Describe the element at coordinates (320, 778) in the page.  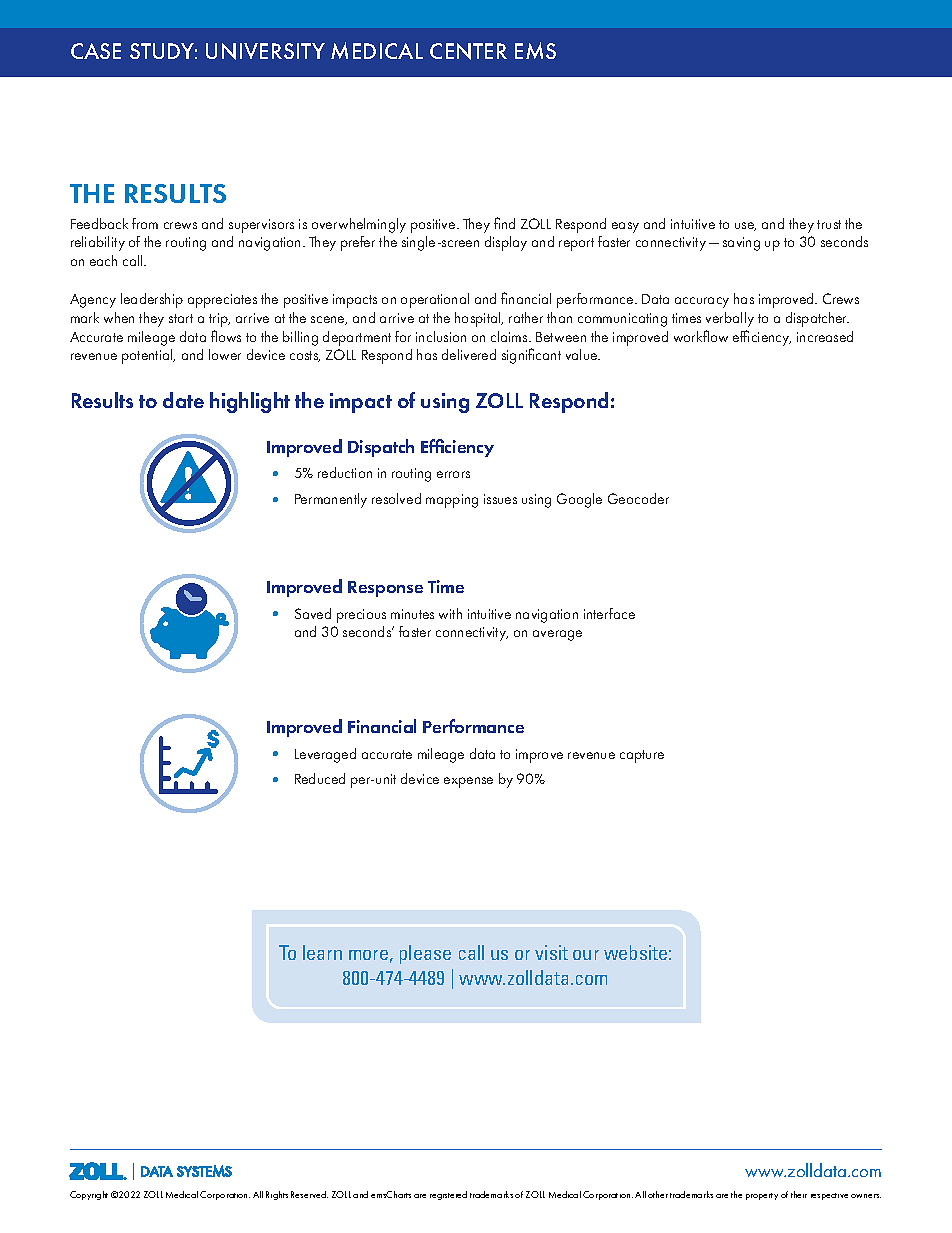
I see `Reduced` at that location.
